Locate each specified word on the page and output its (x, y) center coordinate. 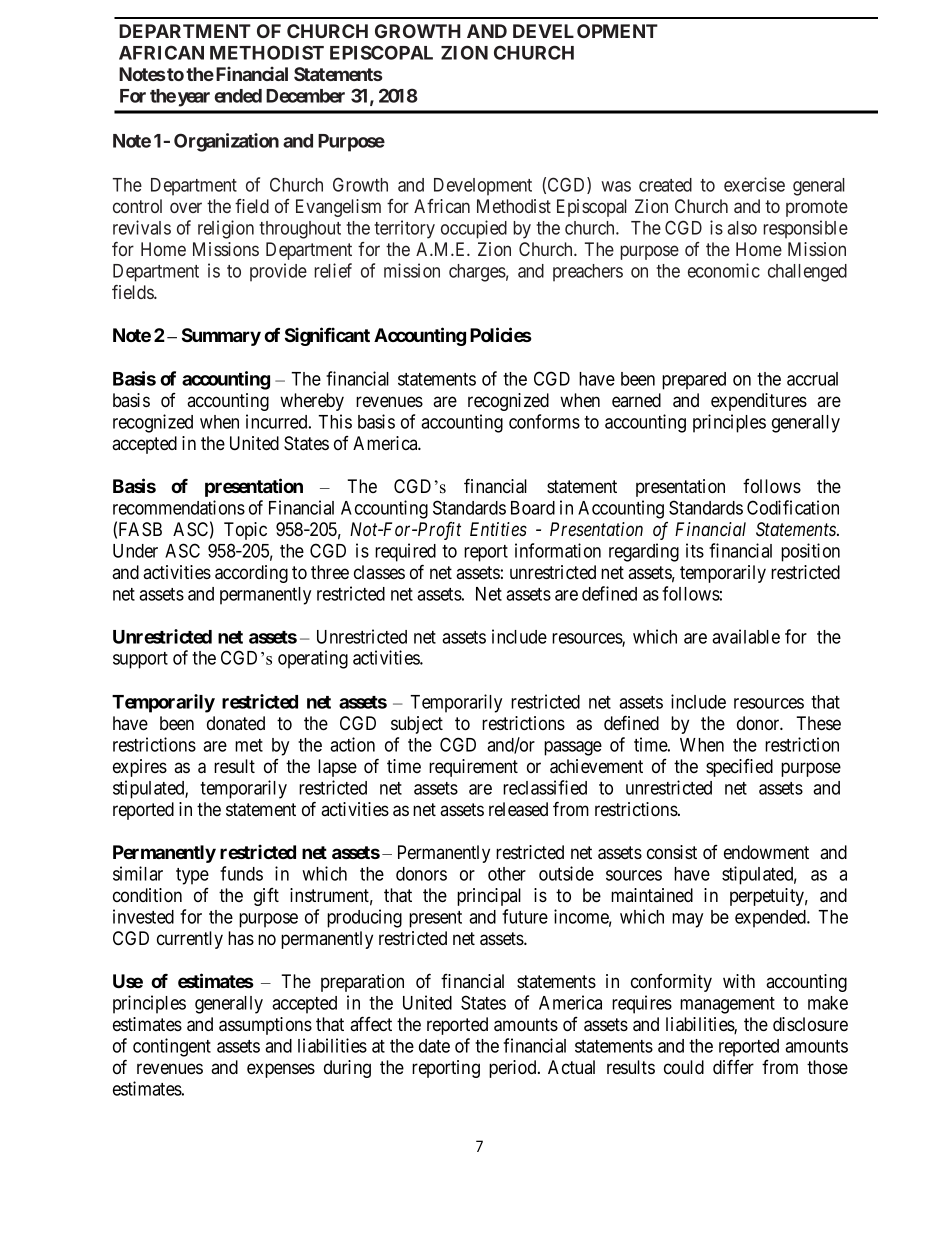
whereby (312, 402)
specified (739, 768)
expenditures (759, 402)
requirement (473, 768)
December (305, 96)
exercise (754, 184)
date (434, 1046)
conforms (544, 421)
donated (236, 723)
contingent (172, 1047)
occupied (474, 229)
